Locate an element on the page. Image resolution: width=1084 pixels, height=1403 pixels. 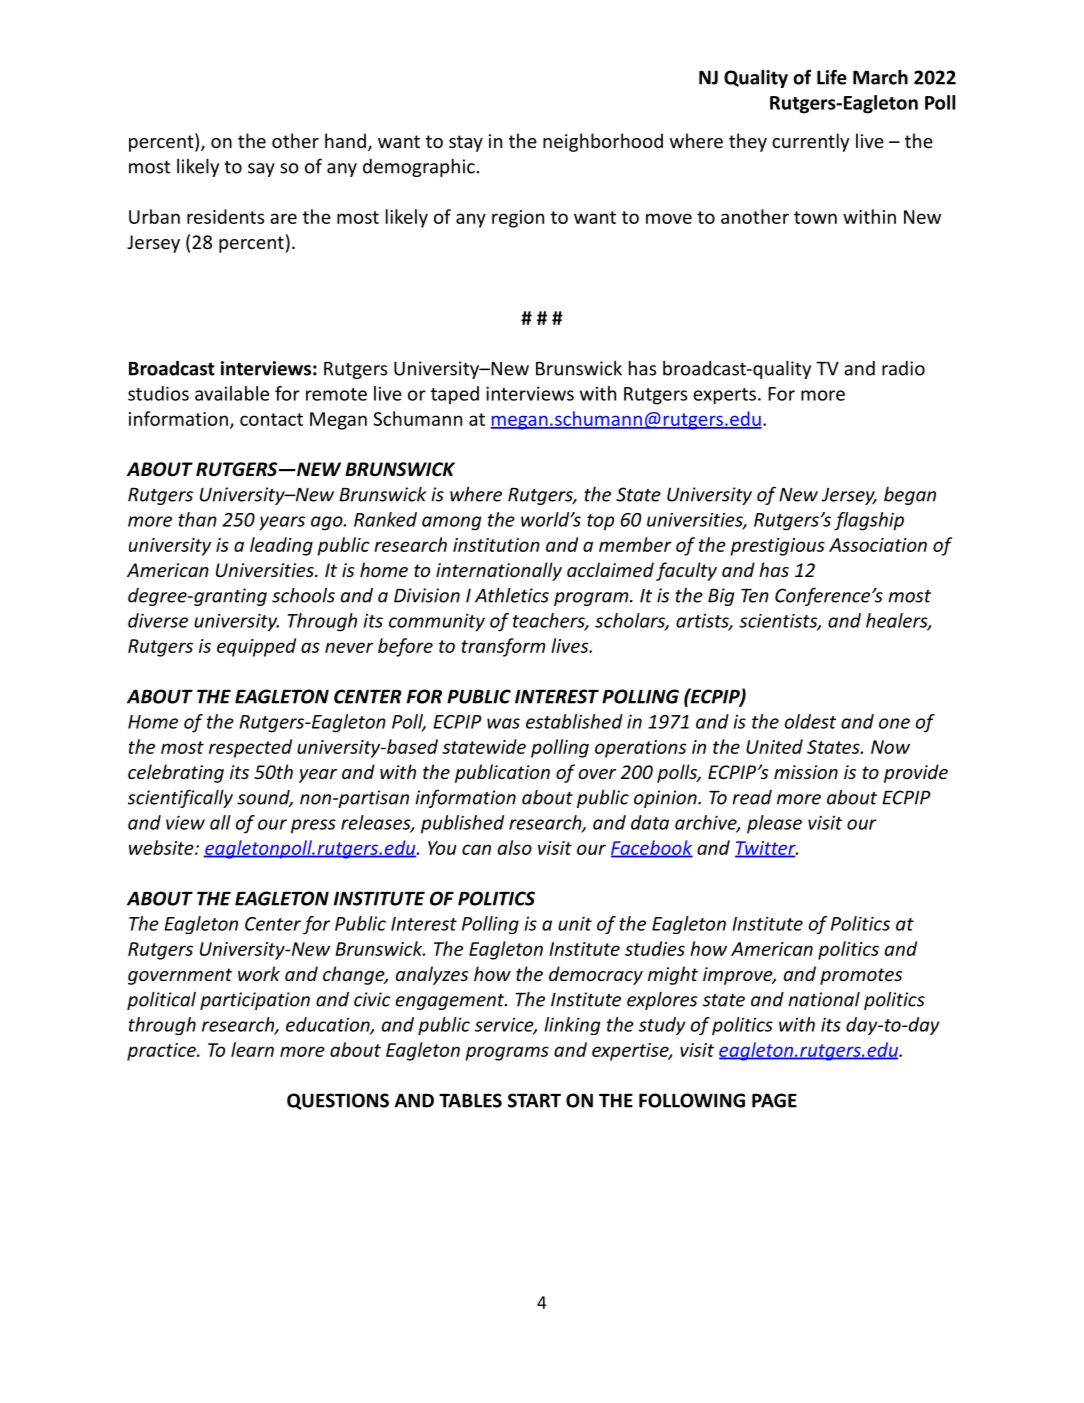
START is located at coordinates (534, 1100).
